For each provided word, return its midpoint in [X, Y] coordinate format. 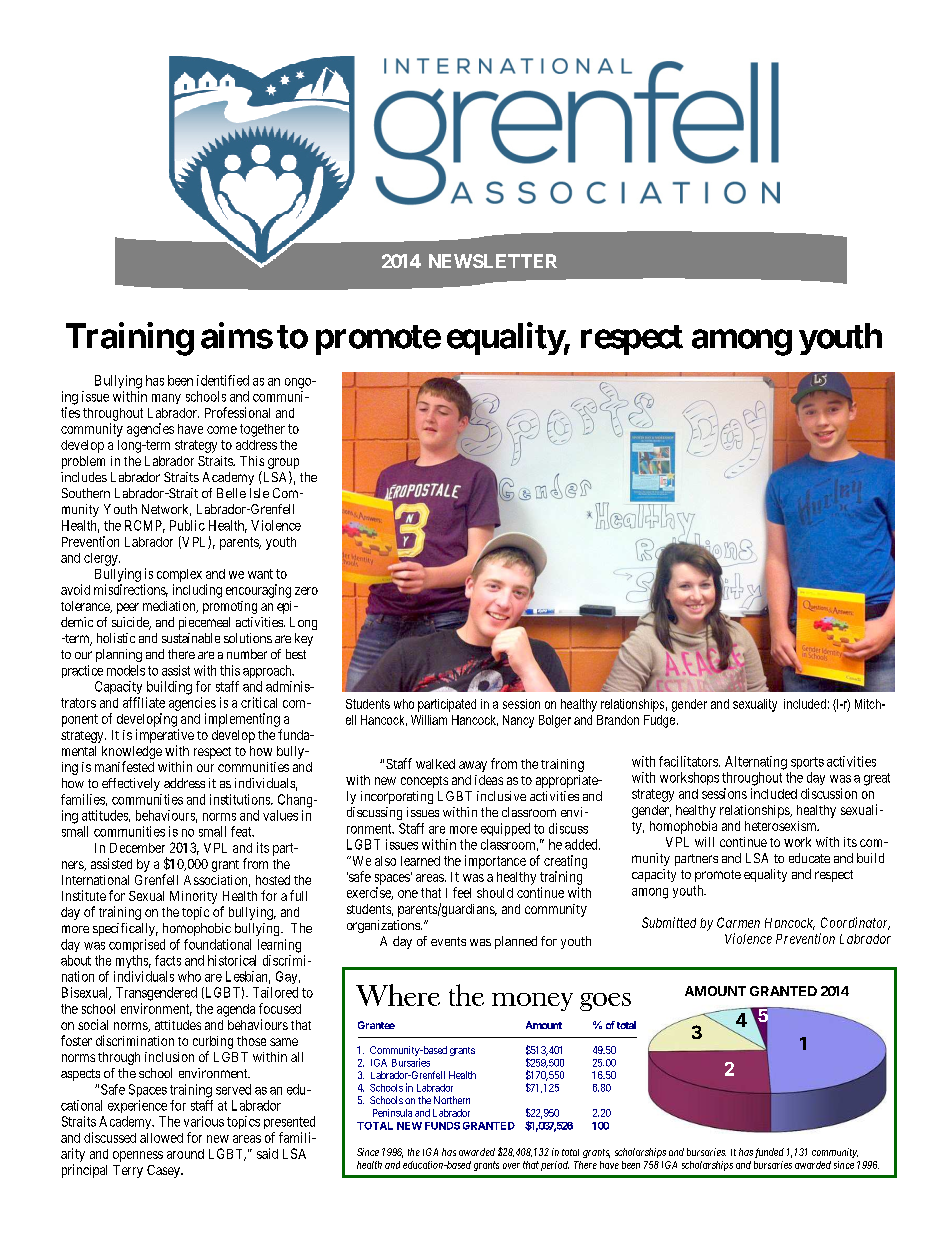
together [262, 430]
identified [223, 380]
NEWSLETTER [493, 261]
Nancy [518, 721]
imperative [165, 736]
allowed [161, 1138]
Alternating [756, 763]
